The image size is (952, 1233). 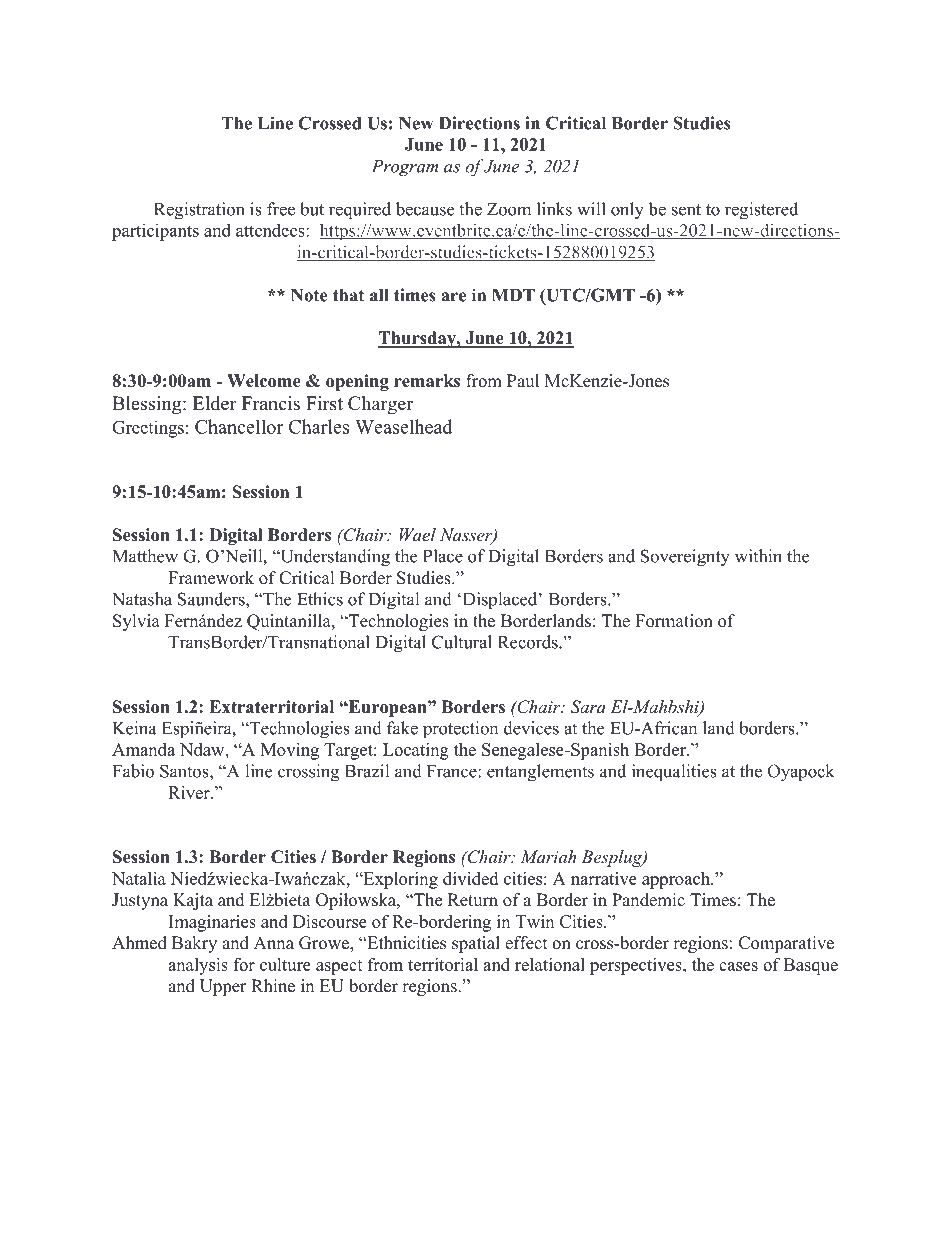 I want to click on remarks, so click(x=427, y=381).
